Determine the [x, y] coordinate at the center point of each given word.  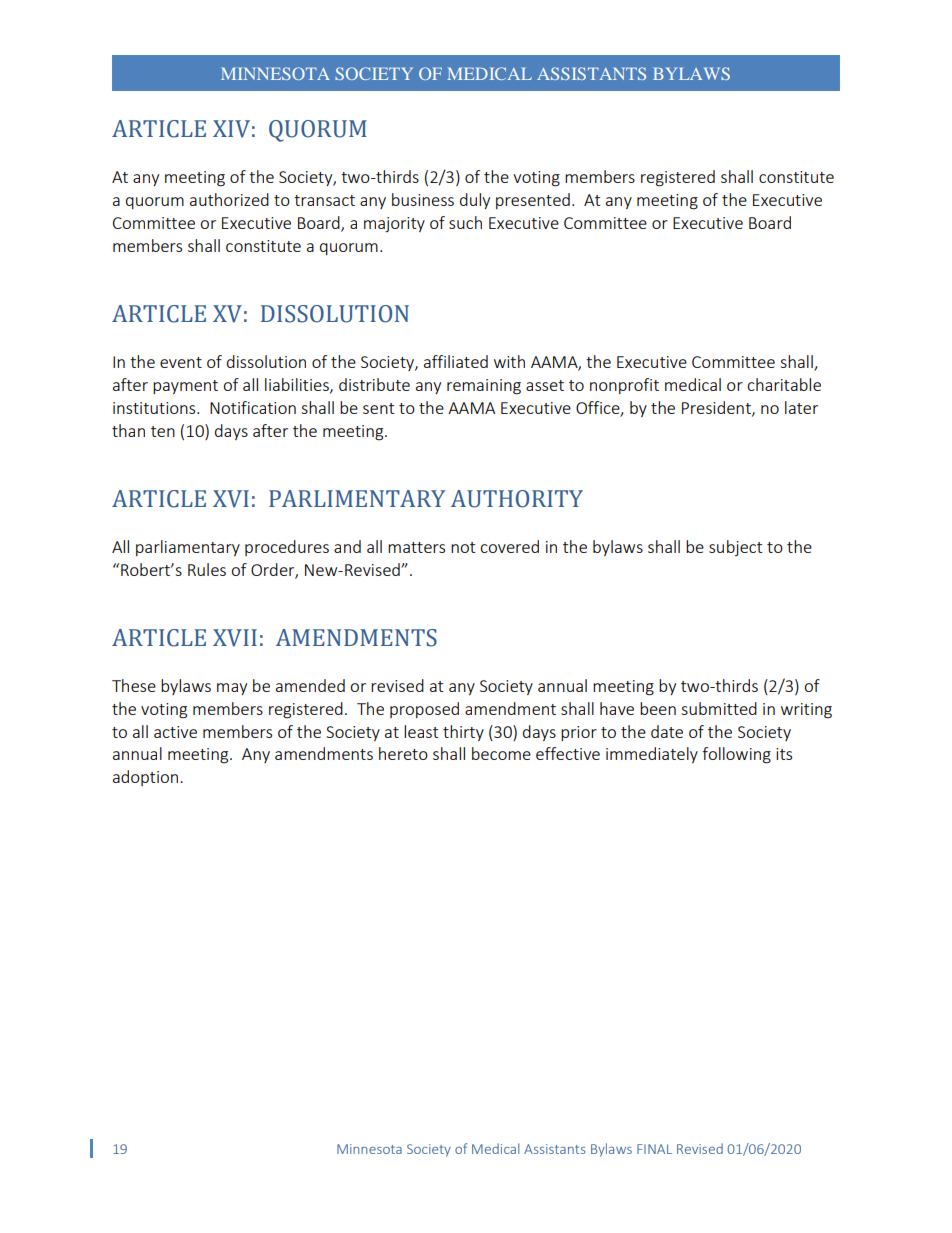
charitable [784, 384]
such [465, 222]
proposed [424, 710]
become [501, 753]
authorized [229, 199]
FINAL [654, 1149]
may [232, 689]
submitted [719, 708]
